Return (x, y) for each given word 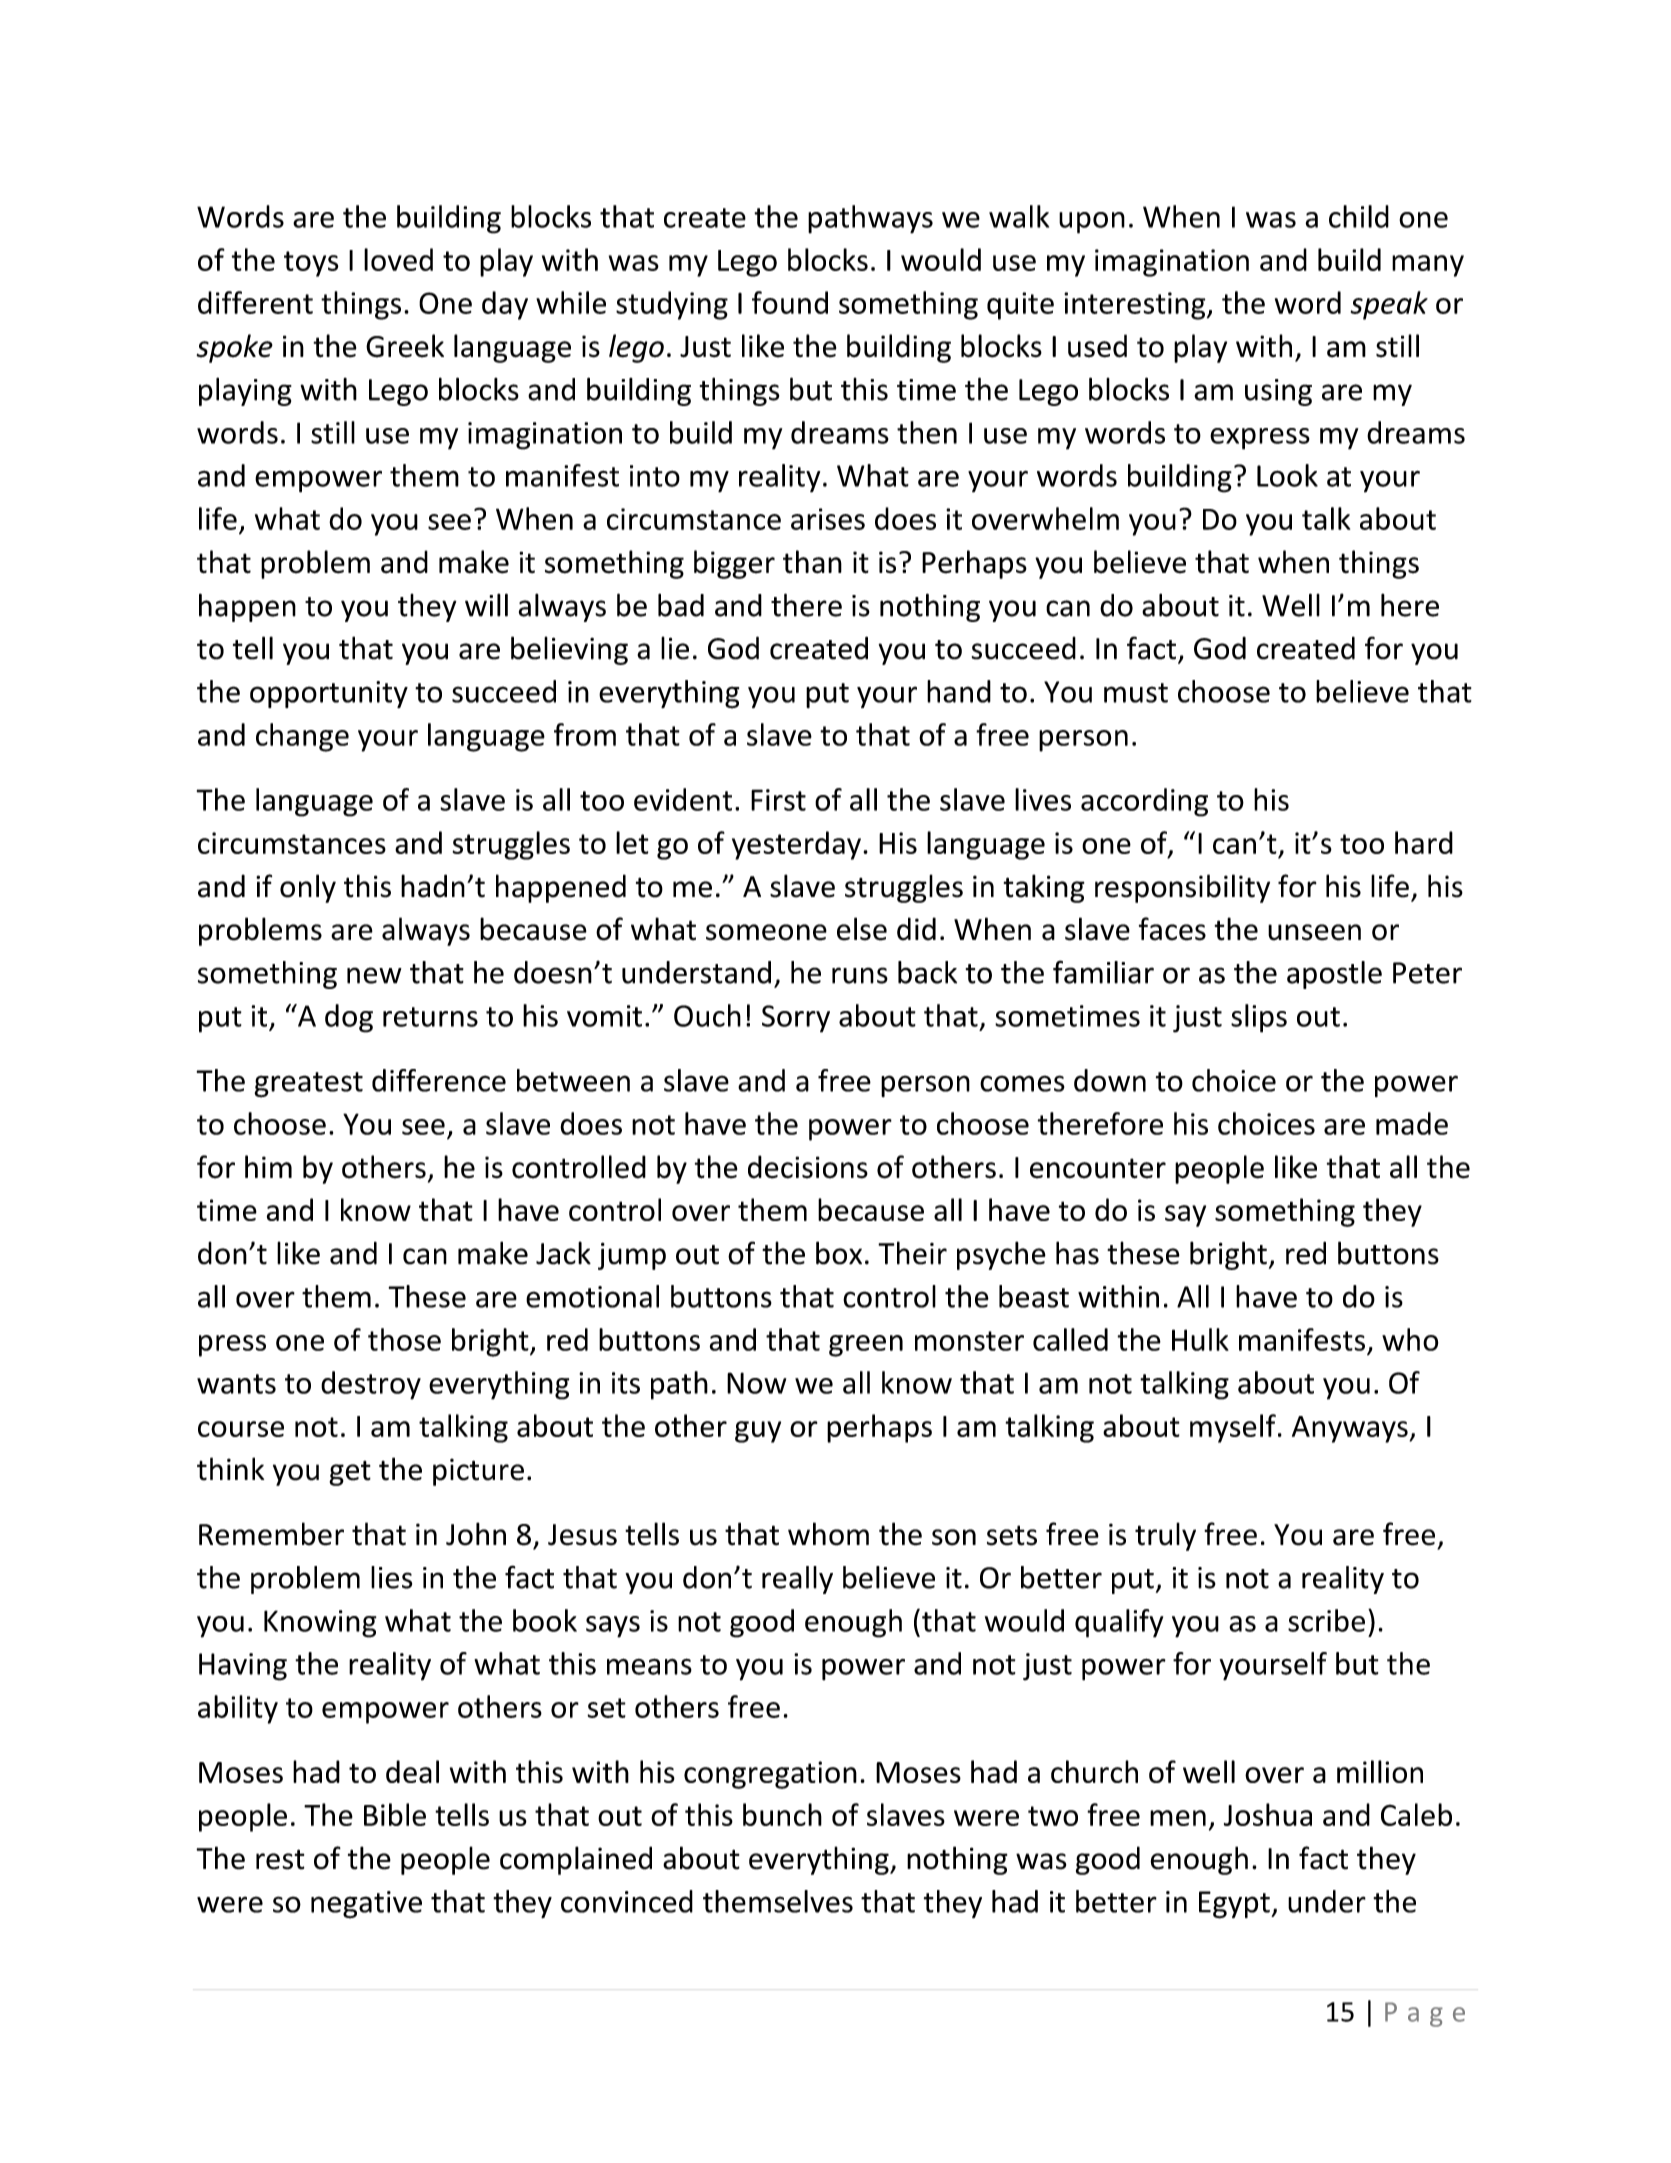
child (1359, 216)
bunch (782, 1814)
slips (1259, 1018)
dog (349, 1018)
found (790, 302)
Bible (395, 1814)
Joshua (1268, 1814)
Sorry (796, 1019)
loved (398, 259)
